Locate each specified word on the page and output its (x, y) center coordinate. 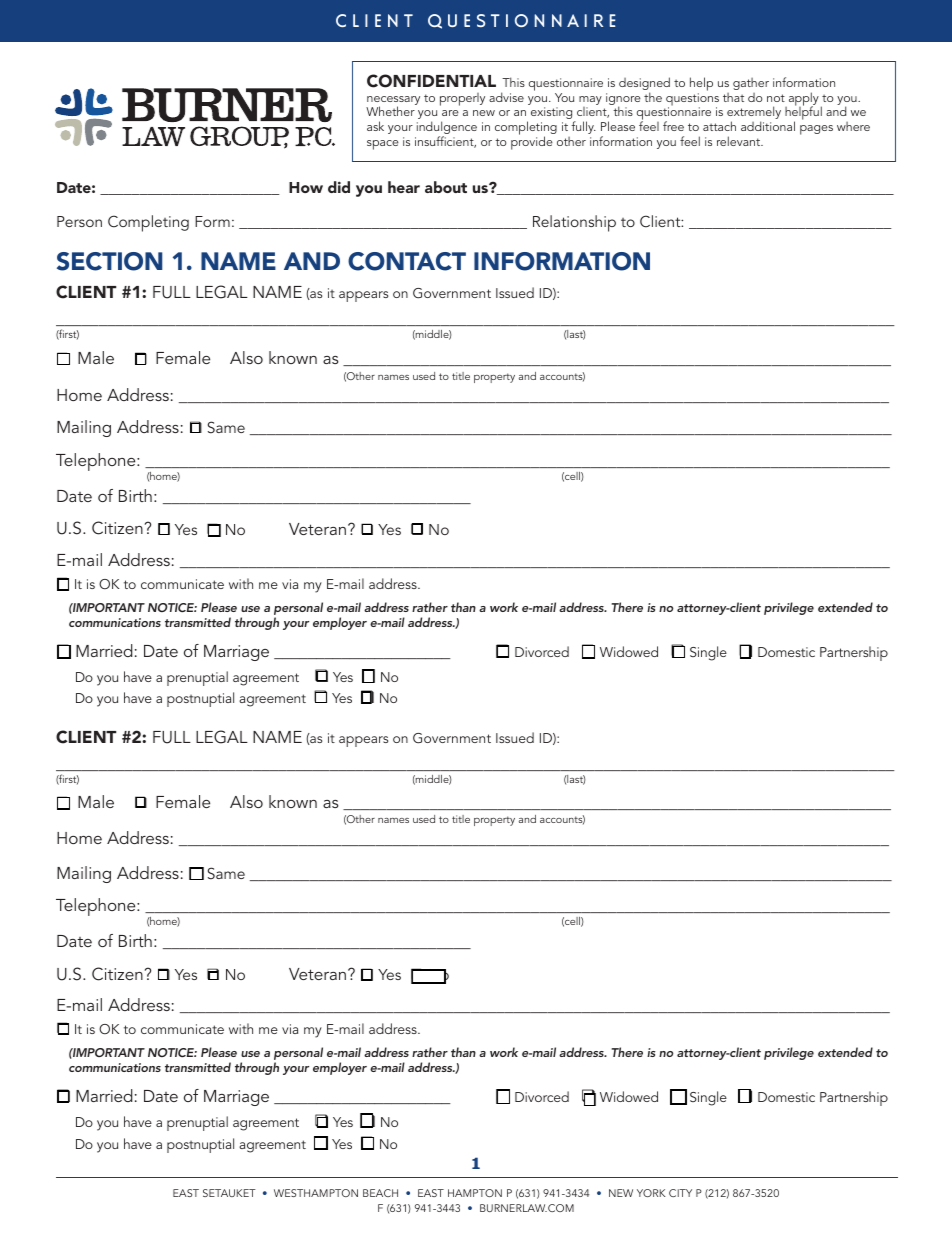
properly (462, 99)
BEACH (380, 1193)
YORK (651, 1193)
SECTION (109, 261)
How (306, 187)
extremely (754, 114)
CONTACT (407, 261)
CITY (680, 1193)
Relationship (574, 223)
